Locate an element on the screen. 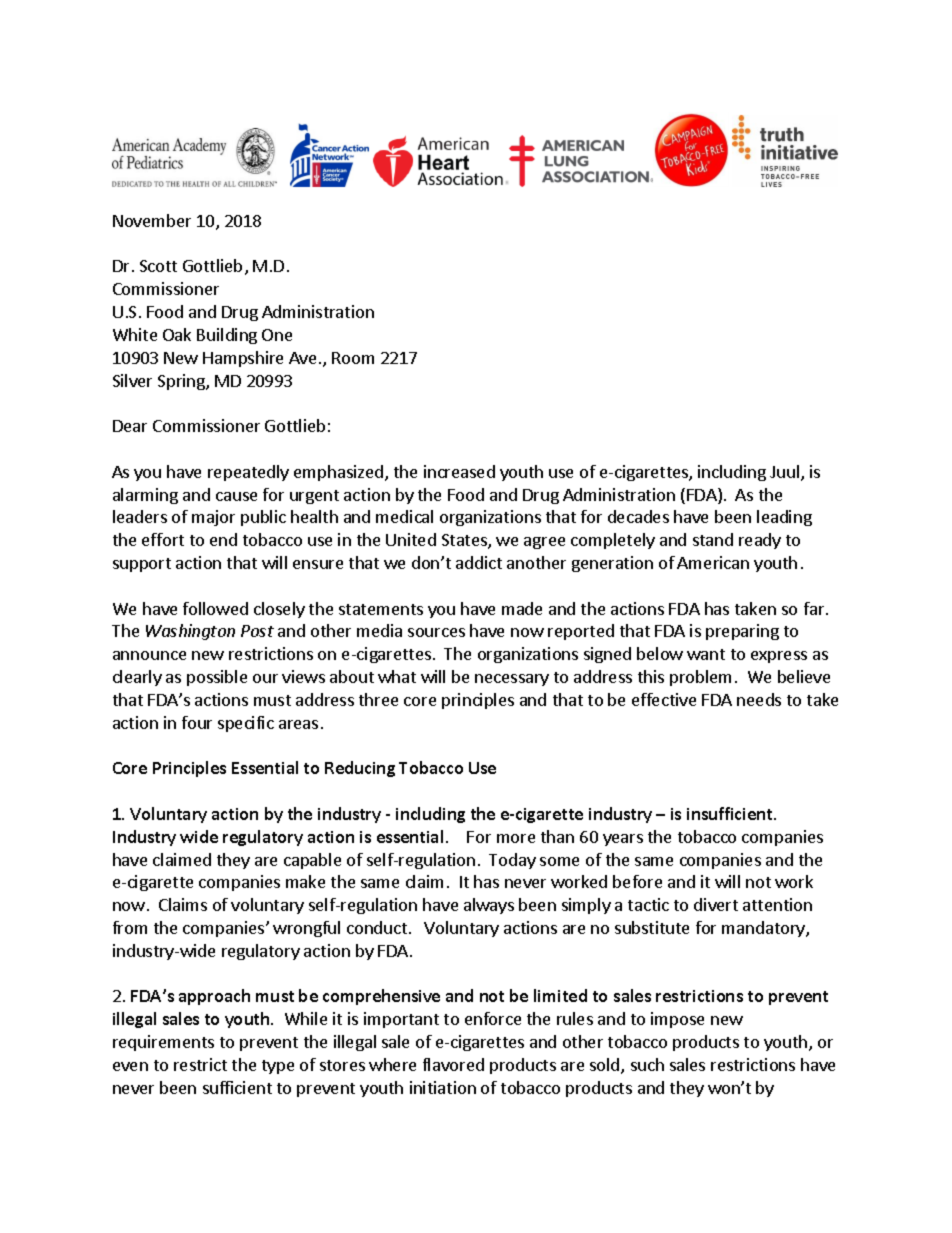 This screenshot has height=1233, width=952. flavored is located at coordinates (453, 1064).
